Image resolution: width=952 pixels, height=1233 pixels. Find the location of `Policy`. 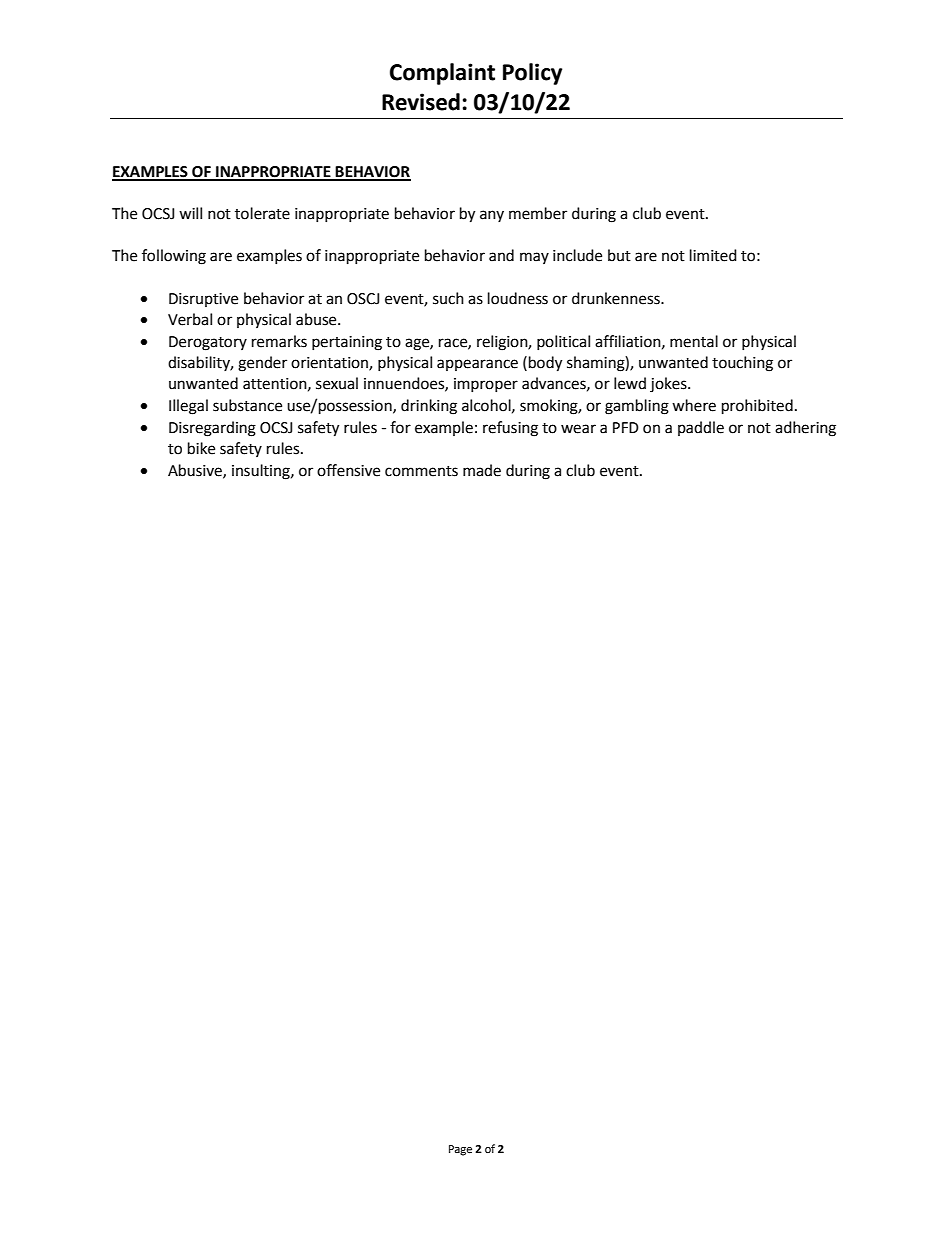

Policy is located at coordinates (532, 74).
